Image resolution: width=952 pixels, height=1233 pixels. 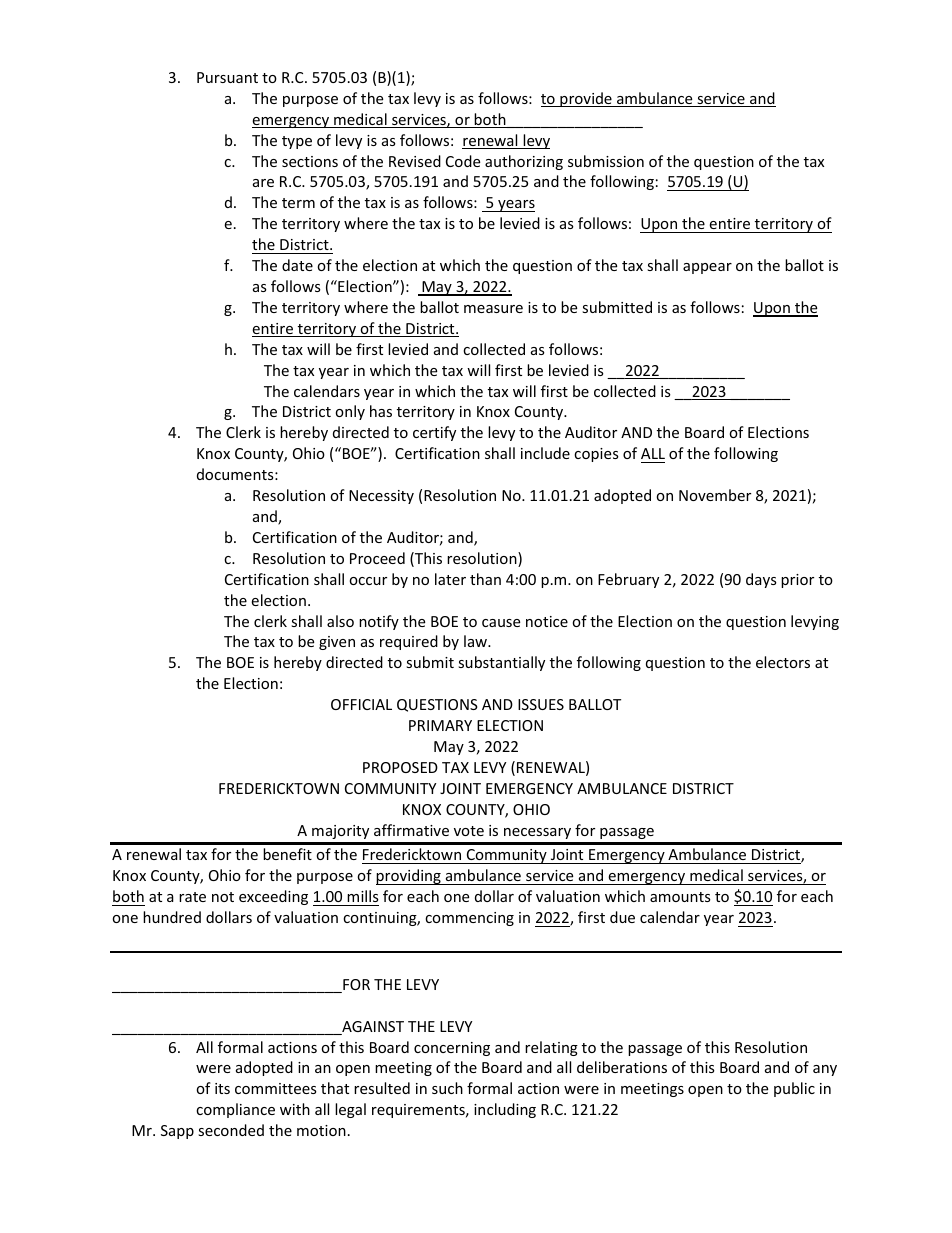 What do you see at coordinates (227, 77) in the screenshot?
I see `Pursuant` at bounding box center [227, 77].
